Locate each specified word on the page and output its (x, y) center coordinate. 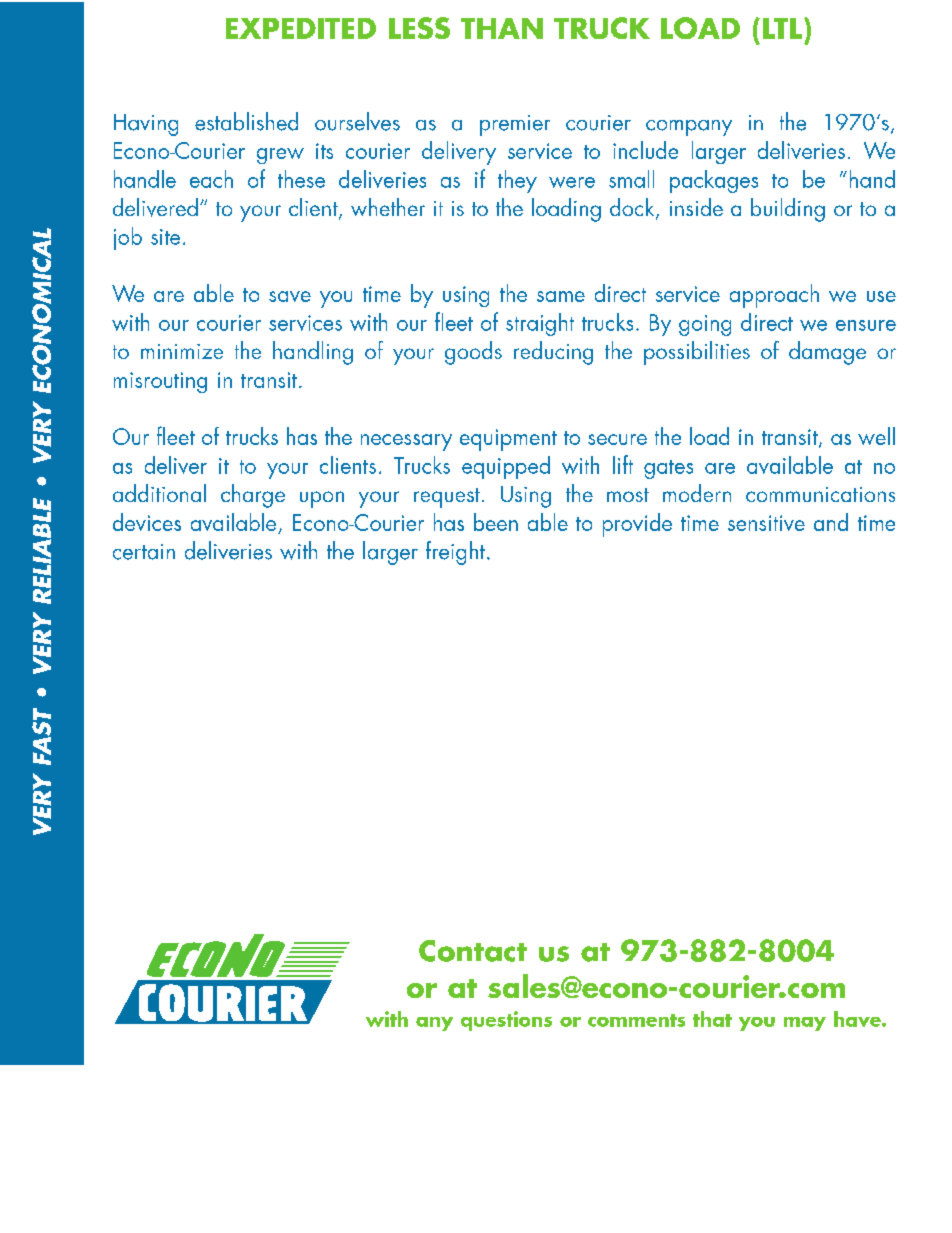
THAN (502, 28)
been (496, 522)
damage (827, 353)
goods (473, 353)
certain (144, 552)
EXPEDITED (301, 28)
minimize (182, 351)
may (805, 1024)
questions (506, 1021)
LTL (784, 28)
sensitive (766, 523)
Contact (473, 951)
